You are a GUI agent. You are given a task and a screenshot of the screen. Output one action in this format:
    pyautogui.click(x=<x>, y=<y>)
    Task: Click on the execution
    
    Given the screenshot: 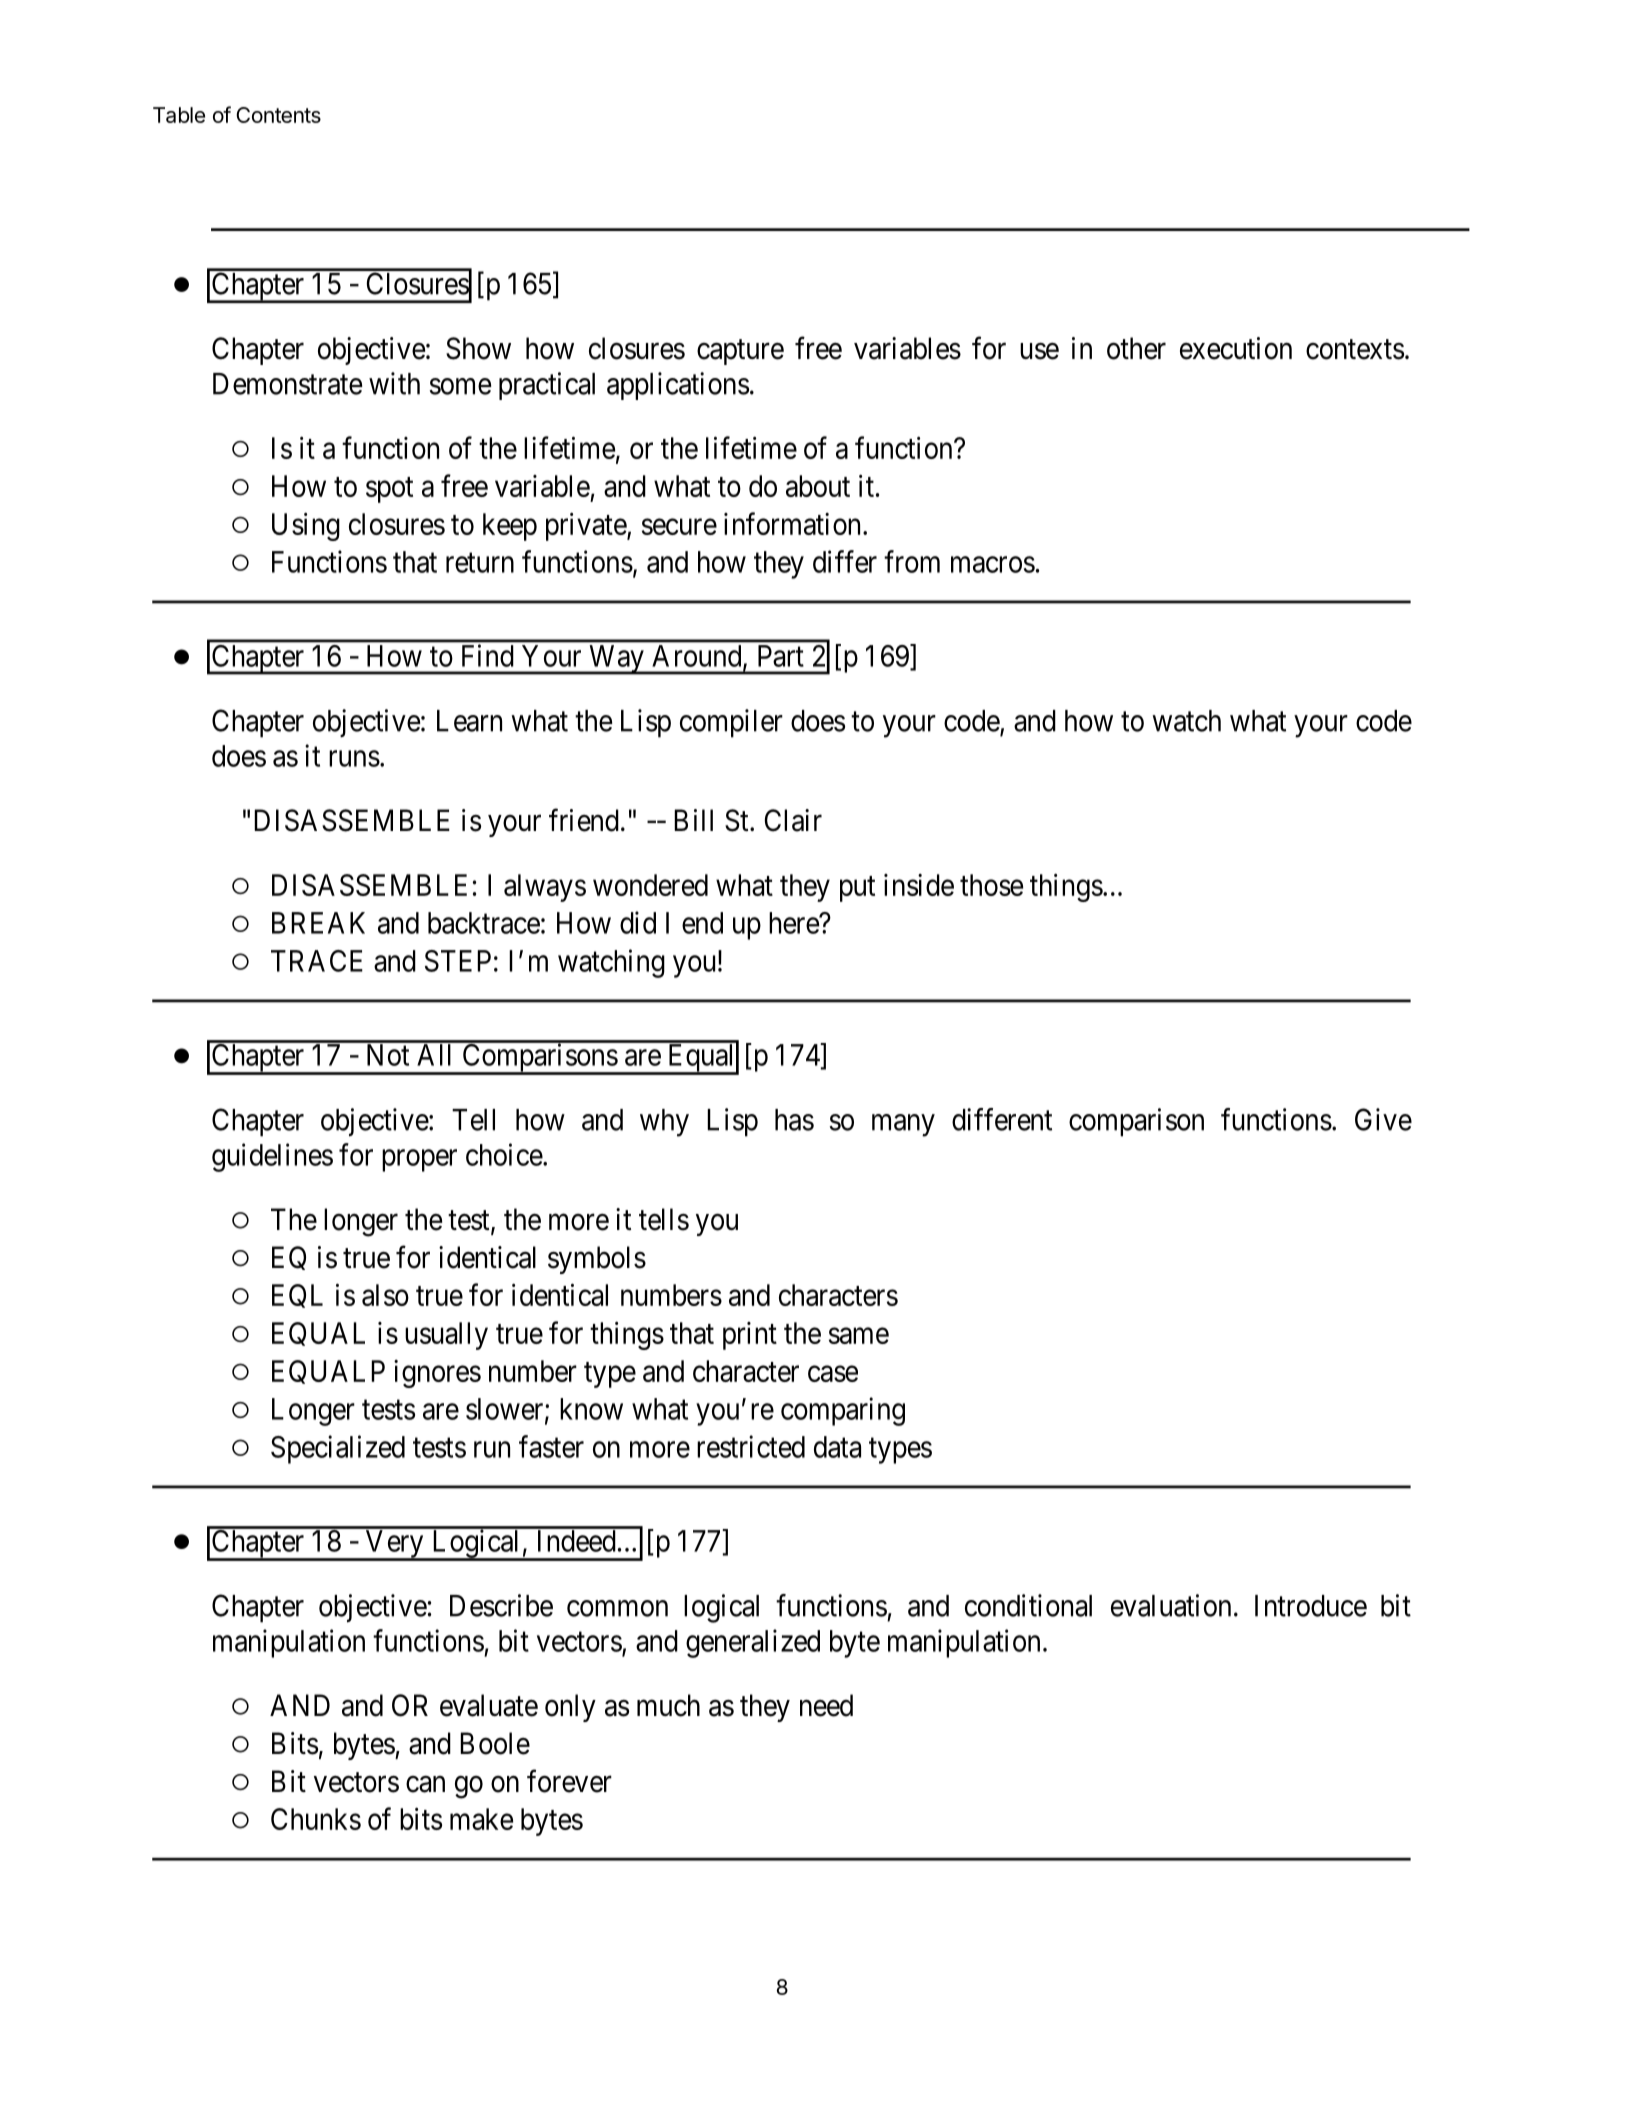 What is the action you would take?
    pyautogui.click(x=1236, y=348)
